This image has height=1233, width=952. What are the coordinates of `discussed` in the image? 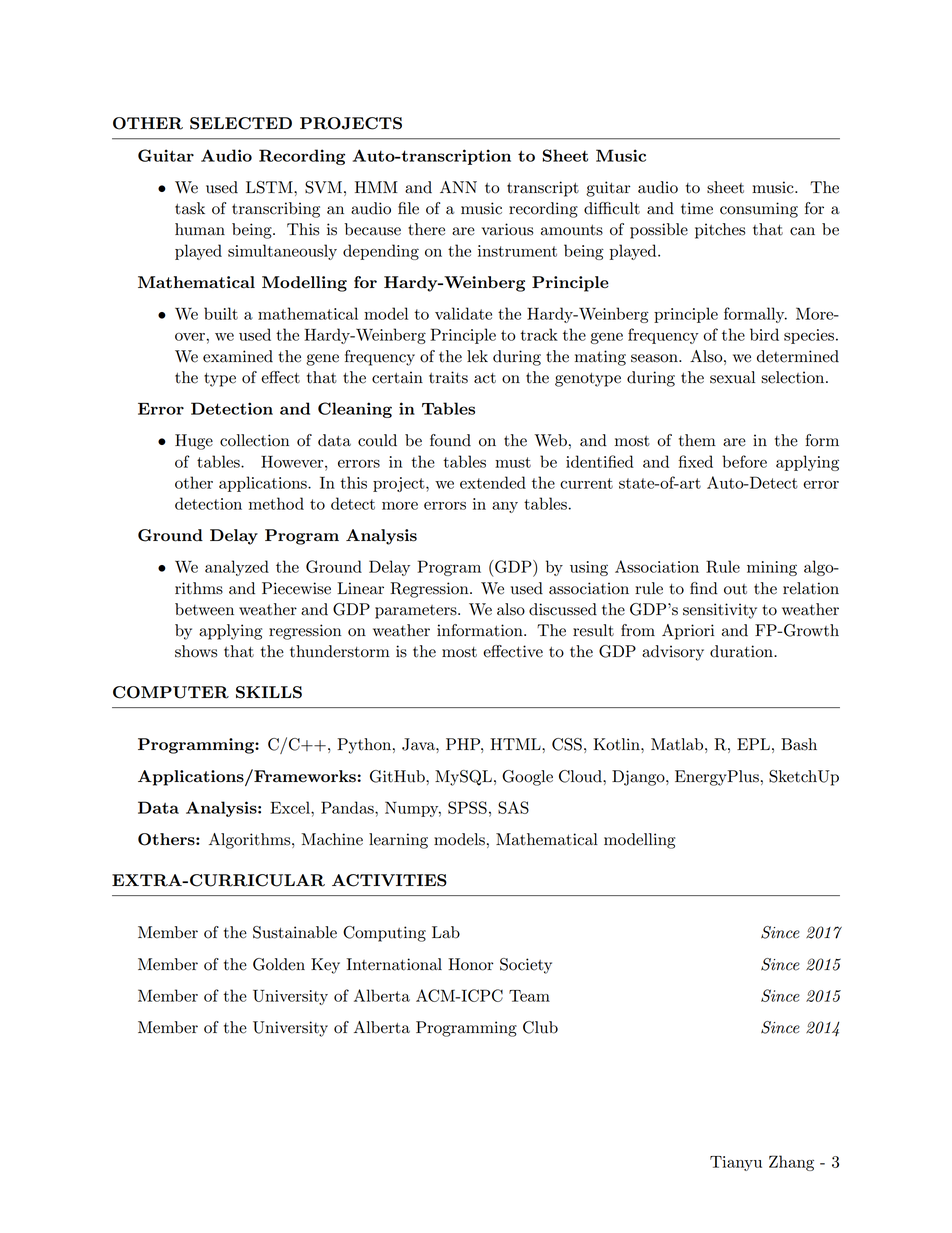 It's located at (563, 609).
